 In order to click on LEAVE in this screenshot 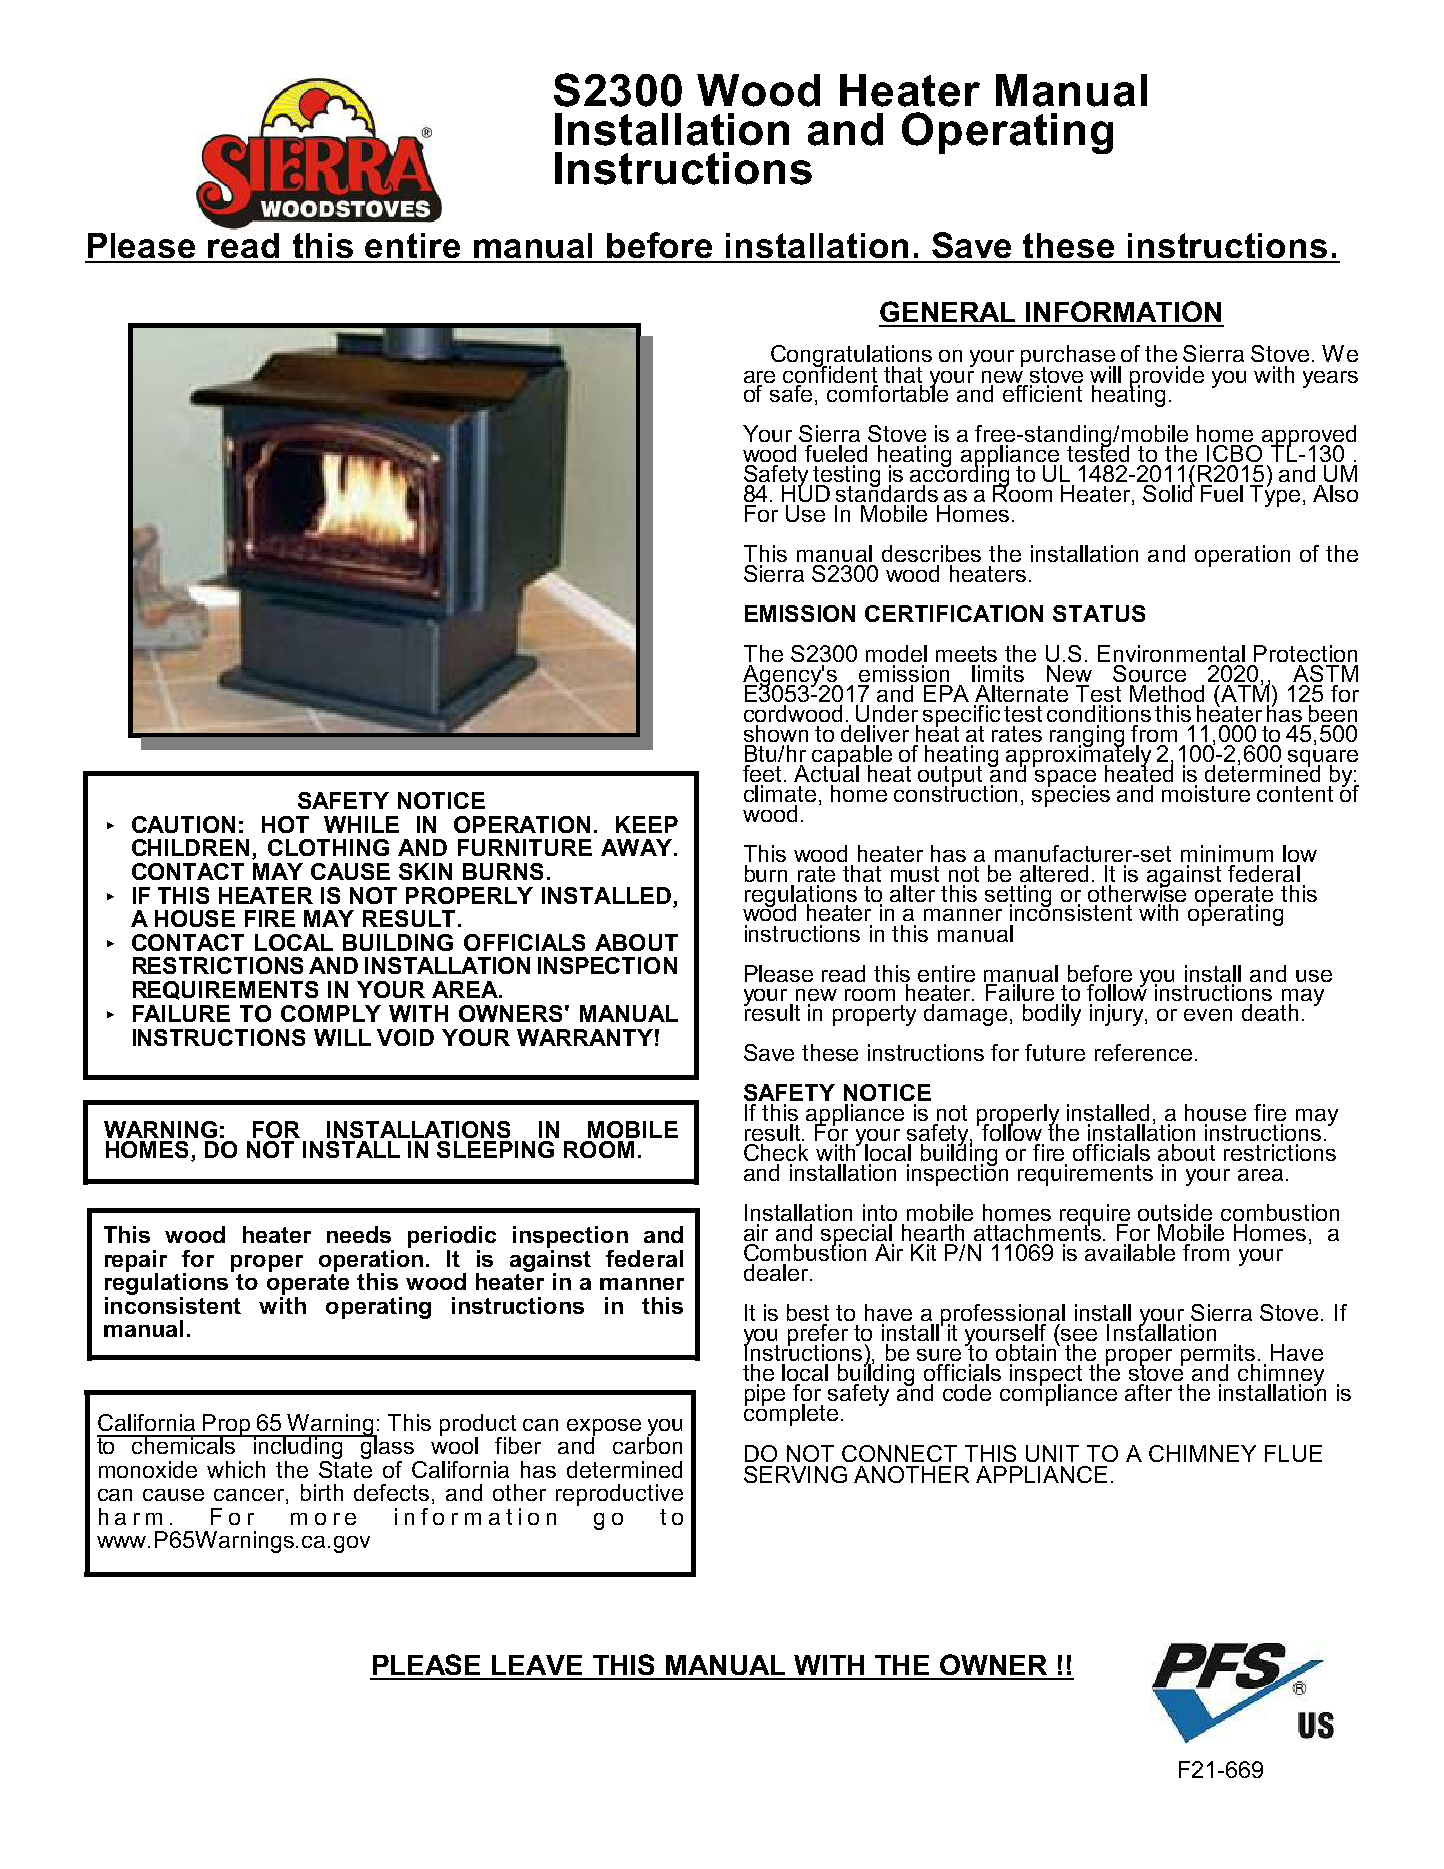, I will do `click(537, 1665)`.
